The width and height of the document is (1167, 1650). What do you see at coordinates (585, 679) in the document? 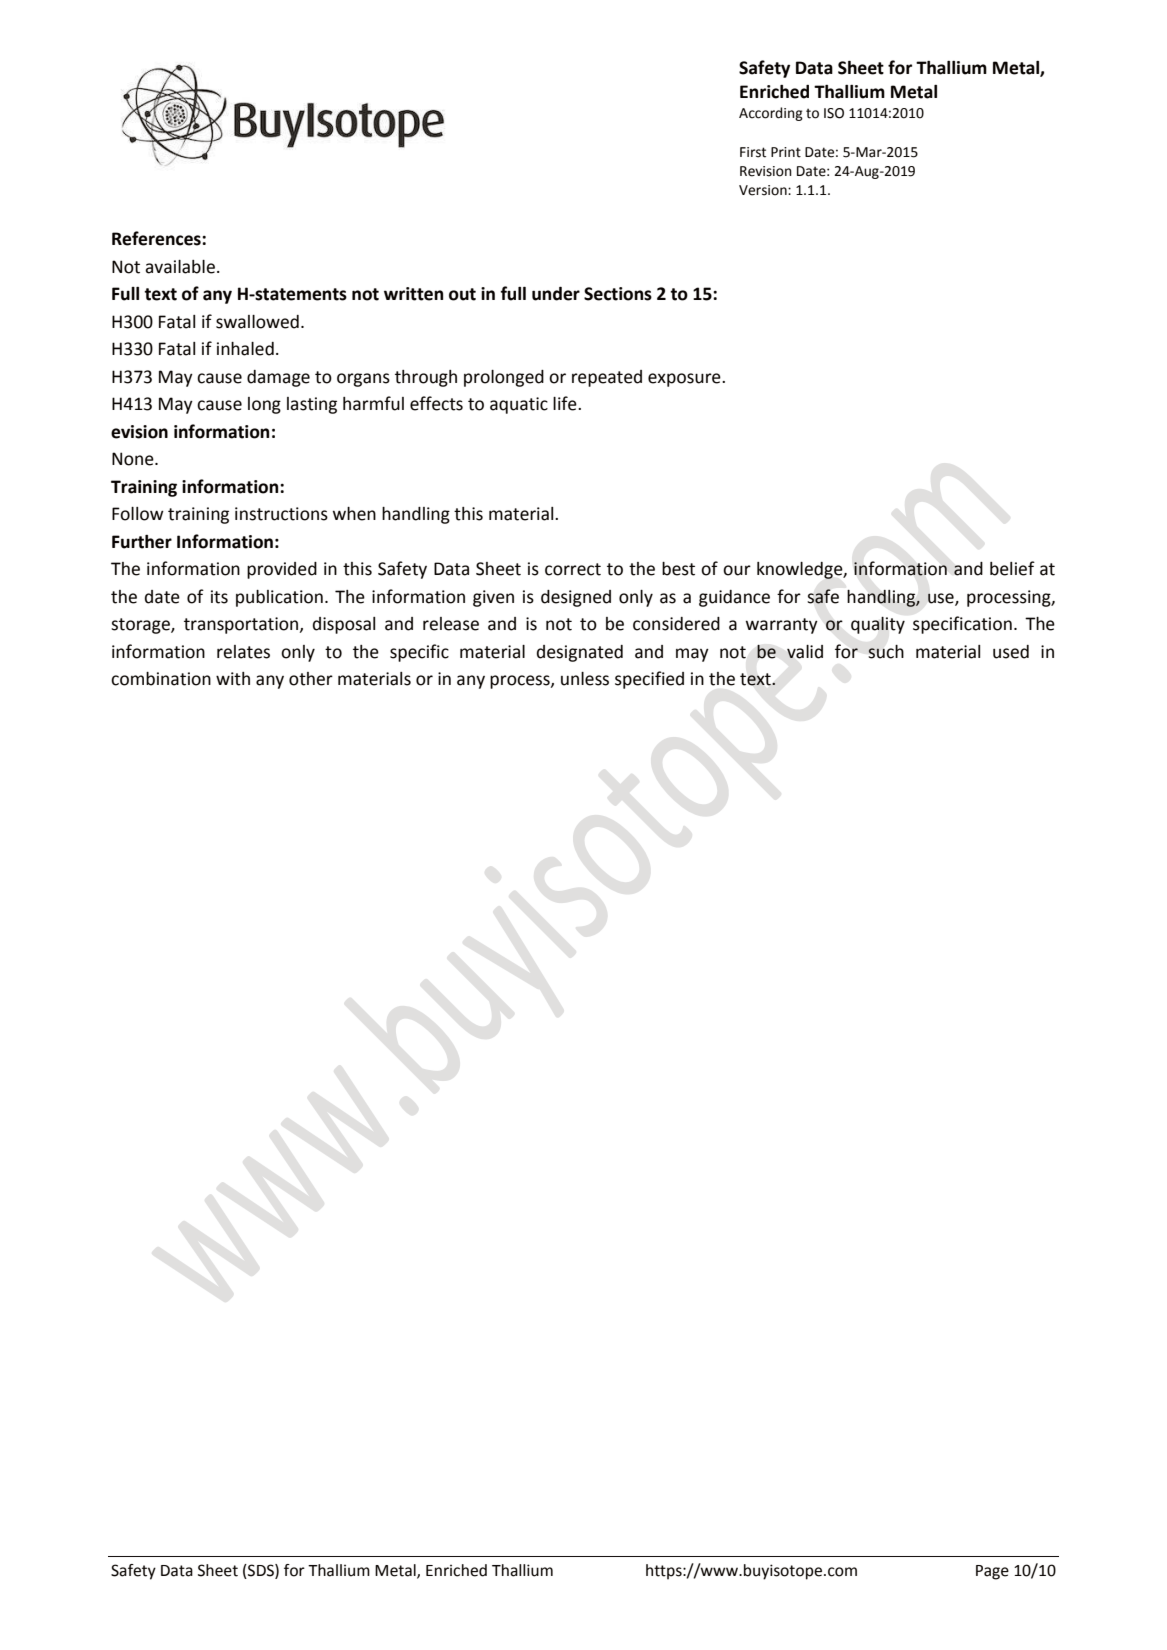
I see `unless` at bounding box center [585, 679].
